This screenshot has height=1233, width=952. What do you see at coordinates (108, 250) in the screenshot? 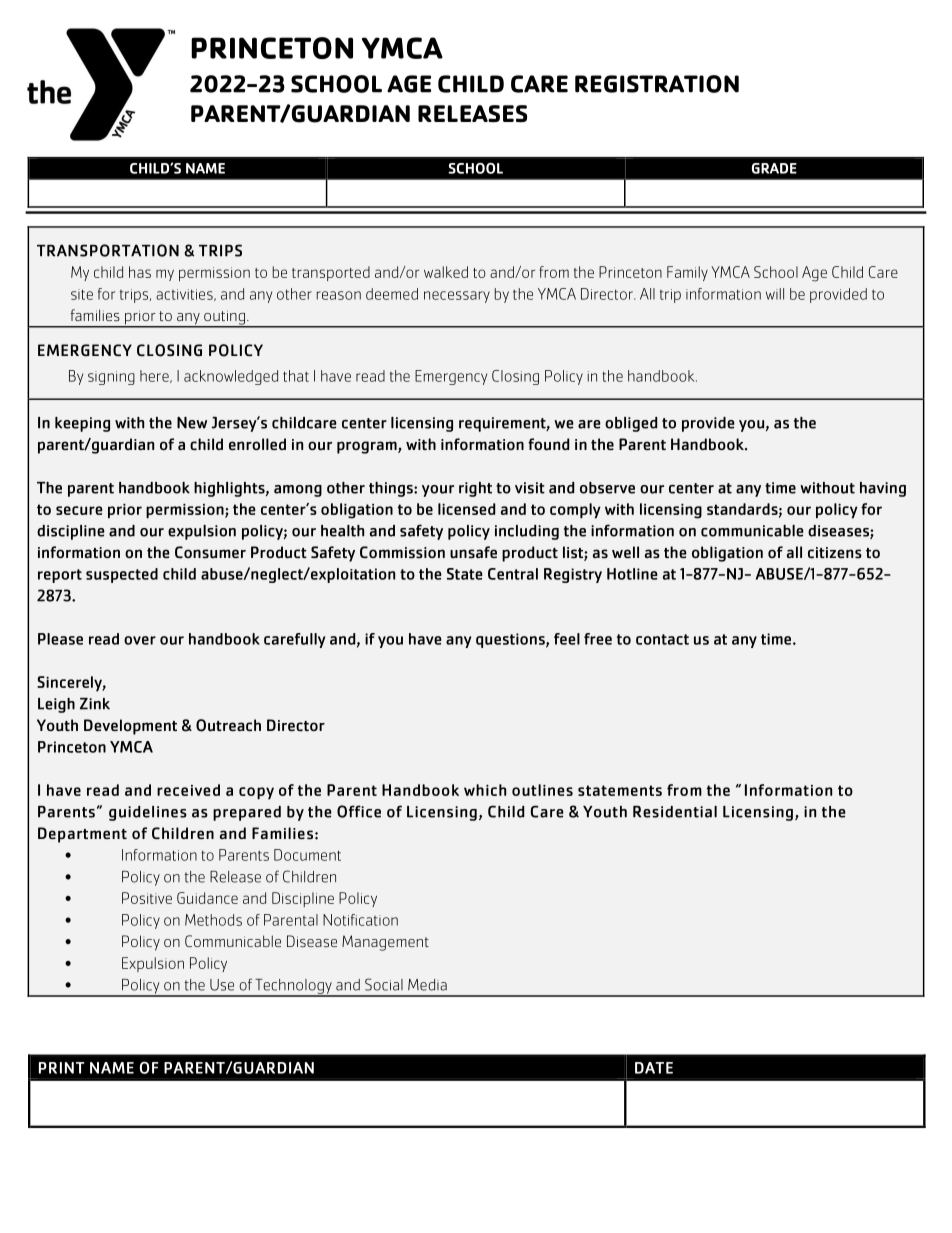
I see `TRANSPORTATION` at bounding box center [108, 250].
